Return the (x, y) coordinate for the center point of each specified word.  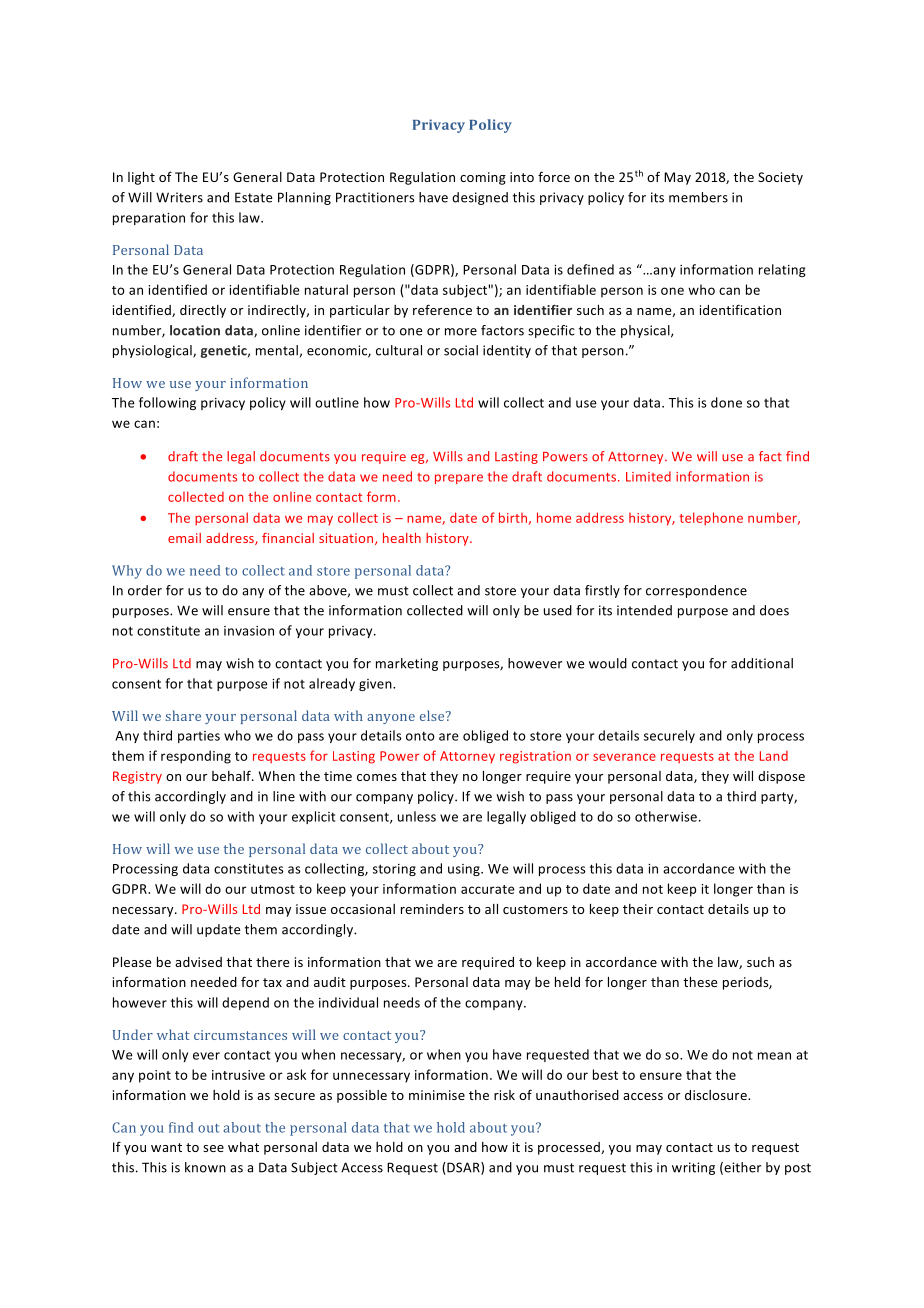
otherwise (667, 816)
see (213, 1148)
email (184, 538)
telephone (711, 519)
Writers (179, 197)
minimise (437, 1095)
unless (417, 816)
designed (480, 198)
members (698, 197)
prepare (459, 479)
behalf (232, 775)
